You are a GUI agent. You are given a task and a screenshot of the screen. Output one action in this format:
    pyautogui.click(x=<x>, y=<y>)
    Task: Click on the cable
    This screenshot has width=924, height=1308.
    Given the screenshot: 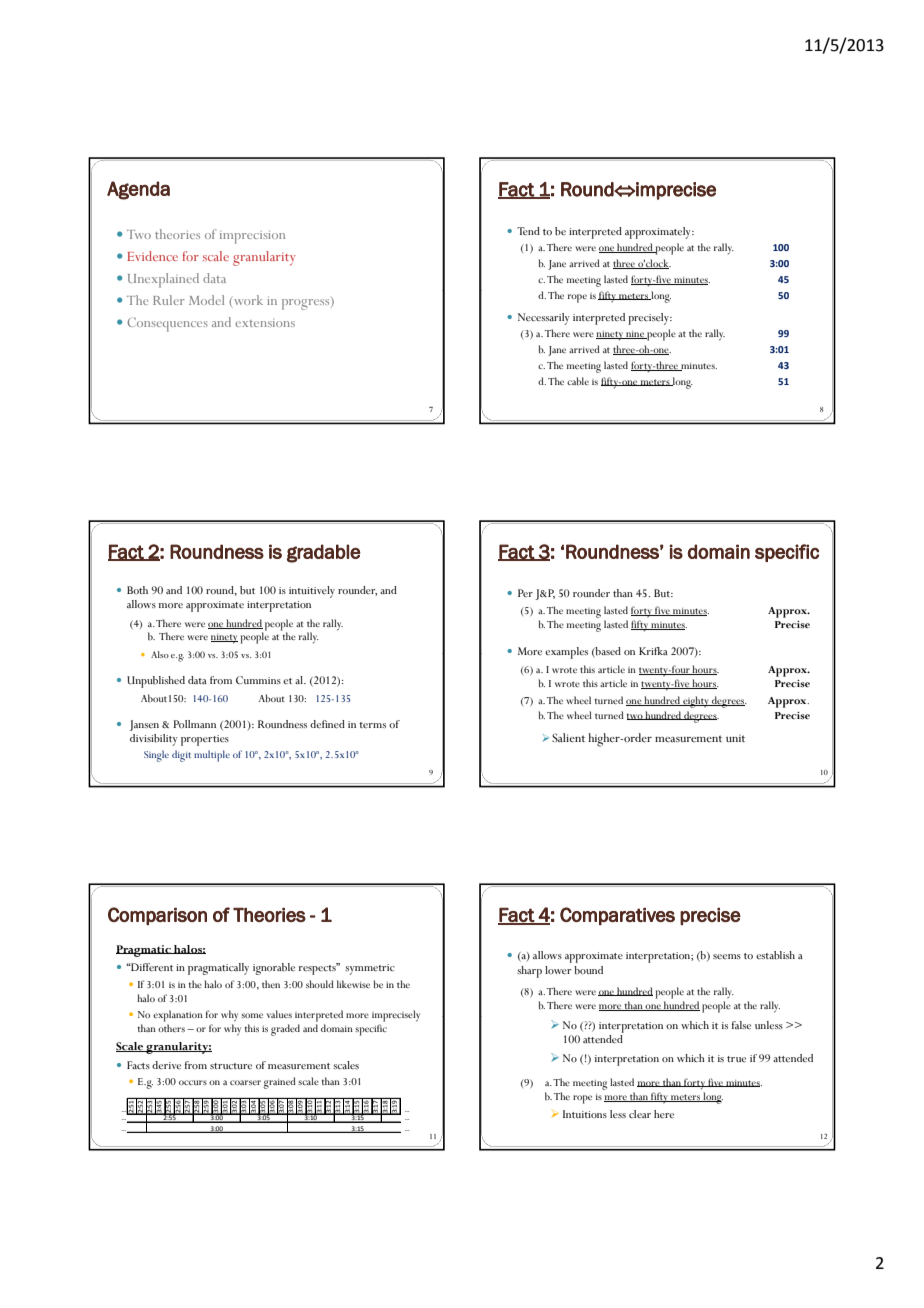 What is the action you would take?
    pyautogui.click(x=578, y=381)
